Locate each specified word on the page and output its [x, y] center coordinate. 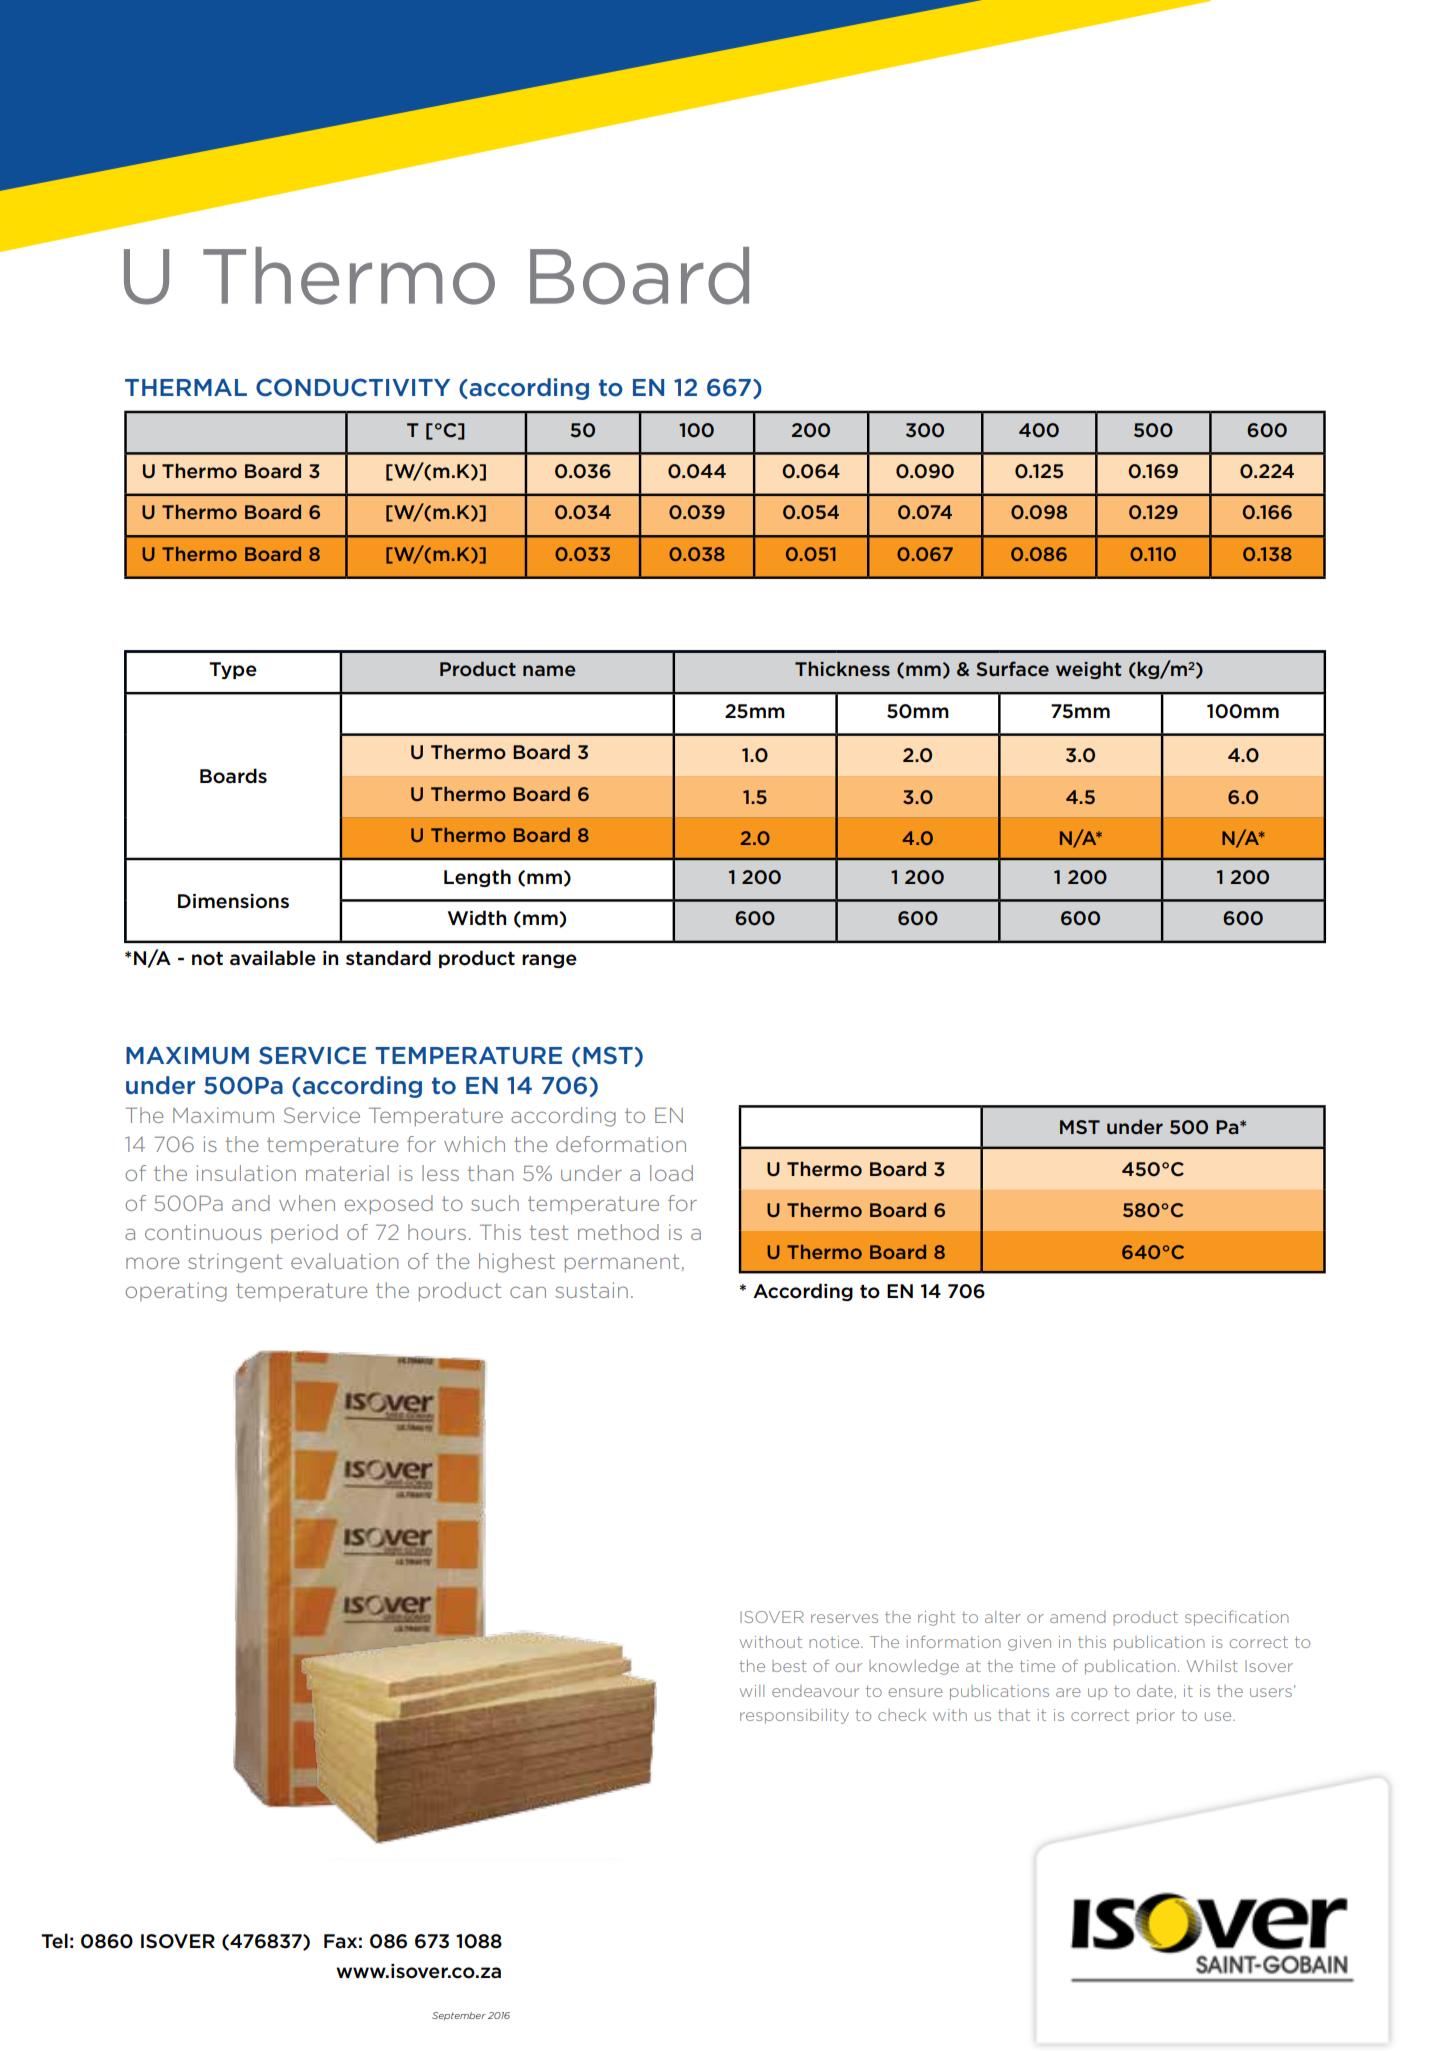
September [459, 2016]
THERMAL [186, 387]
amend [1077, 1617]
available [273, 958]
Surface [1013, 668]
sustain [591, 1290]
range [549, 961]
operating [176, 1292]
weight [1088, 670]
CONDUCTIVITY [353, 387]
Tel [54, 1941]
